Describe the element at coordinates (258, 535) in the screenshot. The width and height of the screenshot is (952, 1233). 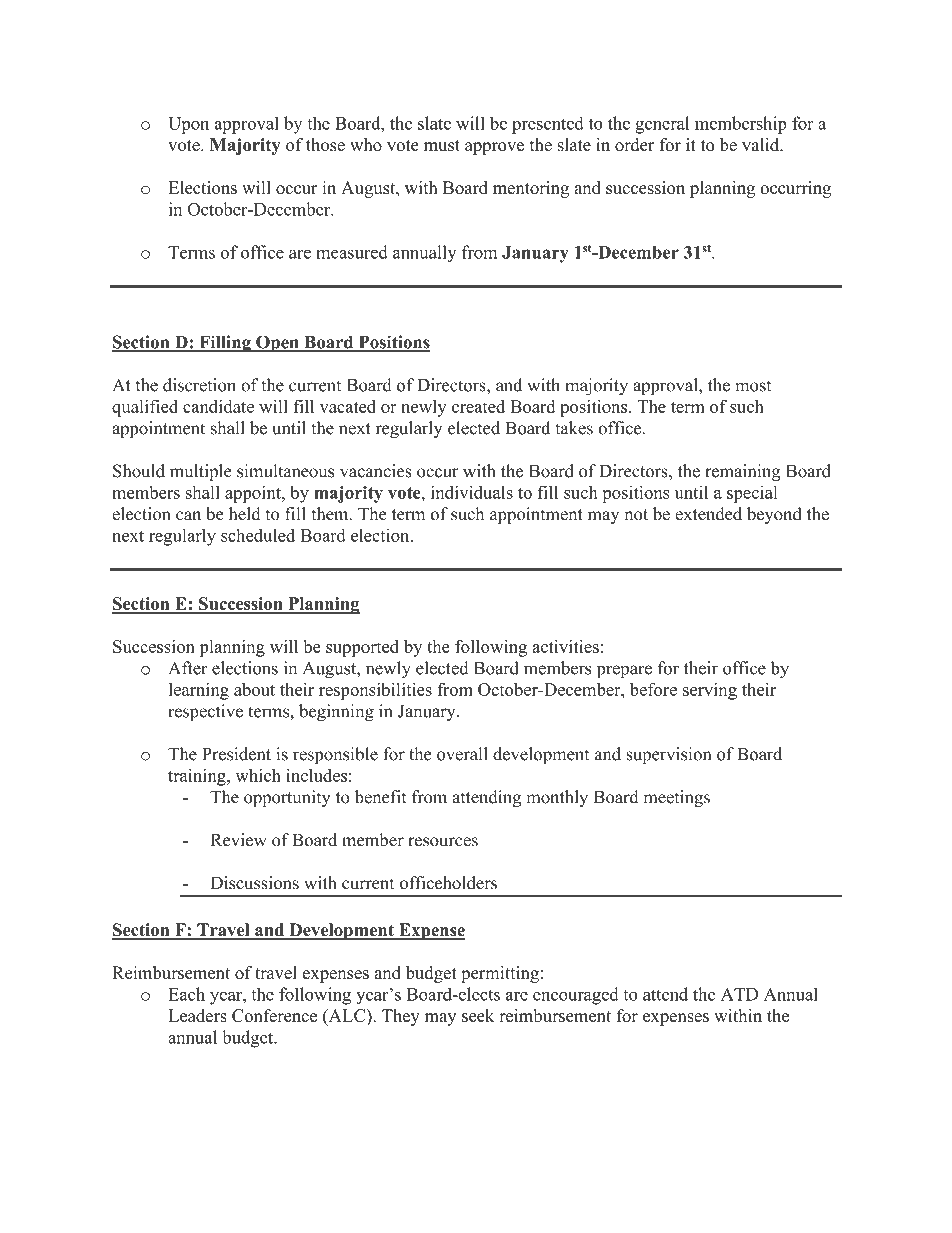
I see `scheduled` at that location.
